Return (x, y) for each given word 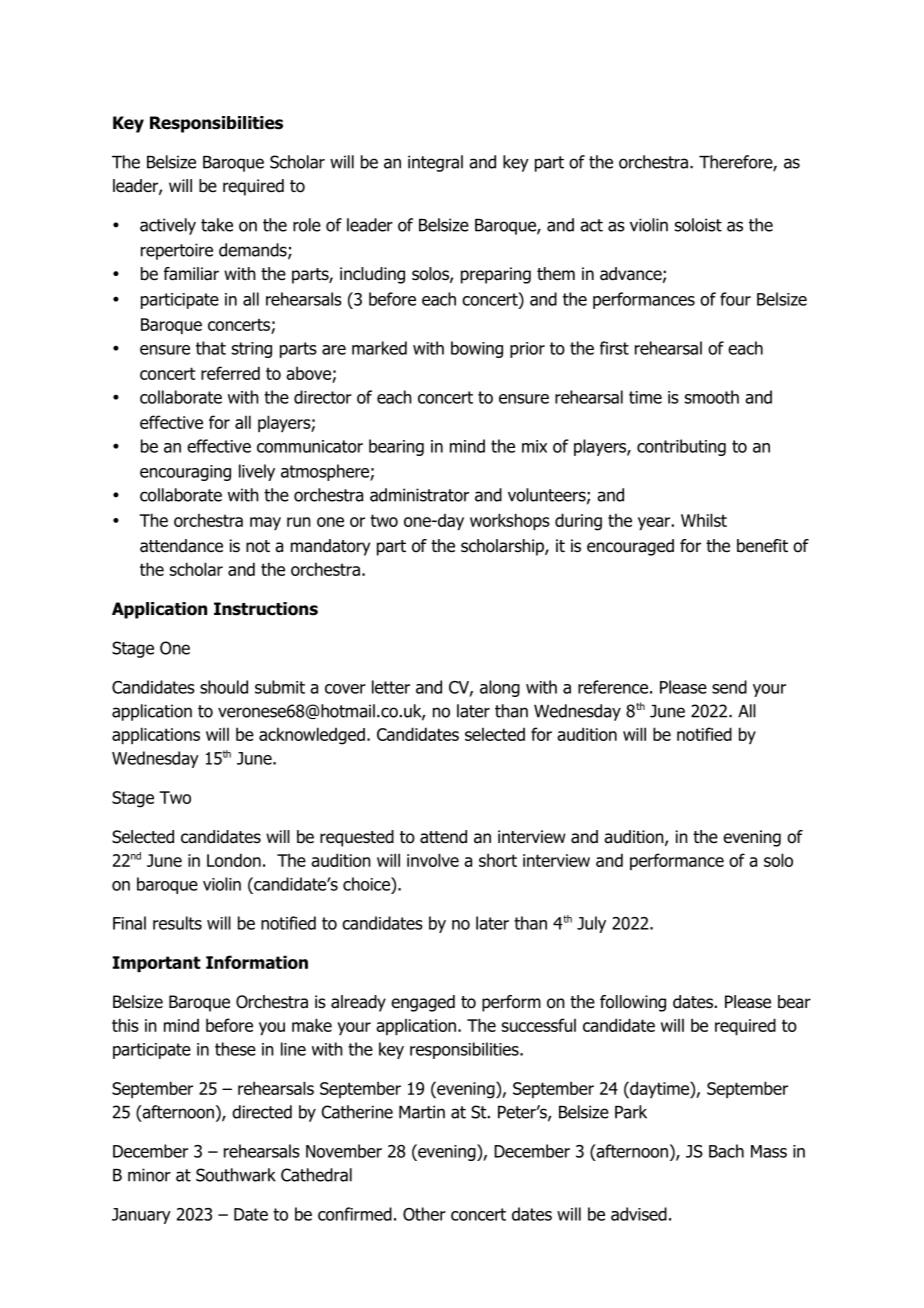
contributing (681, 447)
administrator (419, 495)
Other (424, 1214)
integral (435, 163)
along (500, 688)
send (729, 687)
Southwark (236, 1175)
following (633, 1003)
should (224, 687)
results (177, 923)
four (735, 299)
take (217, 225)
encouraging (185, 473)
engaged (423, 1003)
